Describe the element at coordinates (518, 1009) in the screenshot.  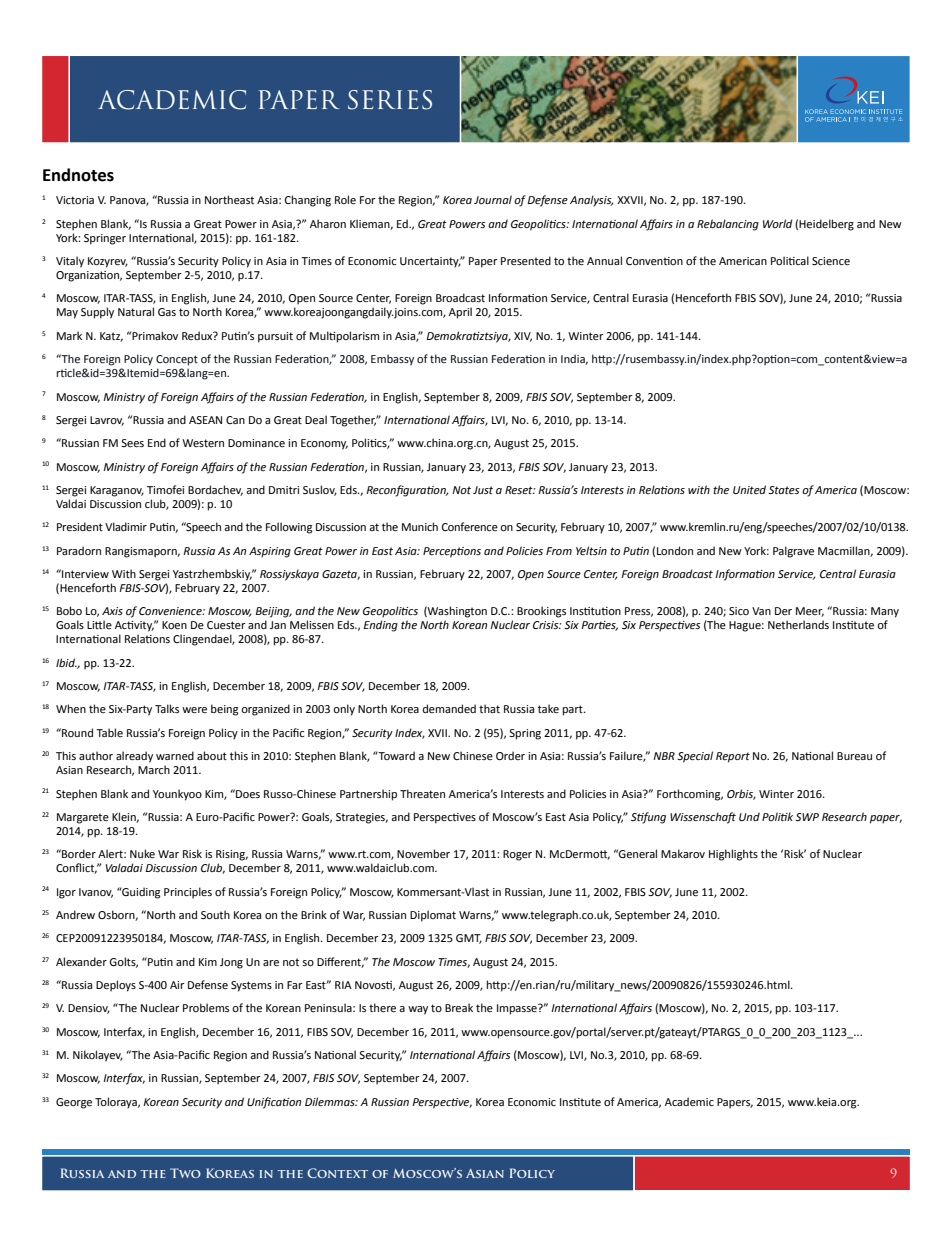
I see `Impasse` at that location.
